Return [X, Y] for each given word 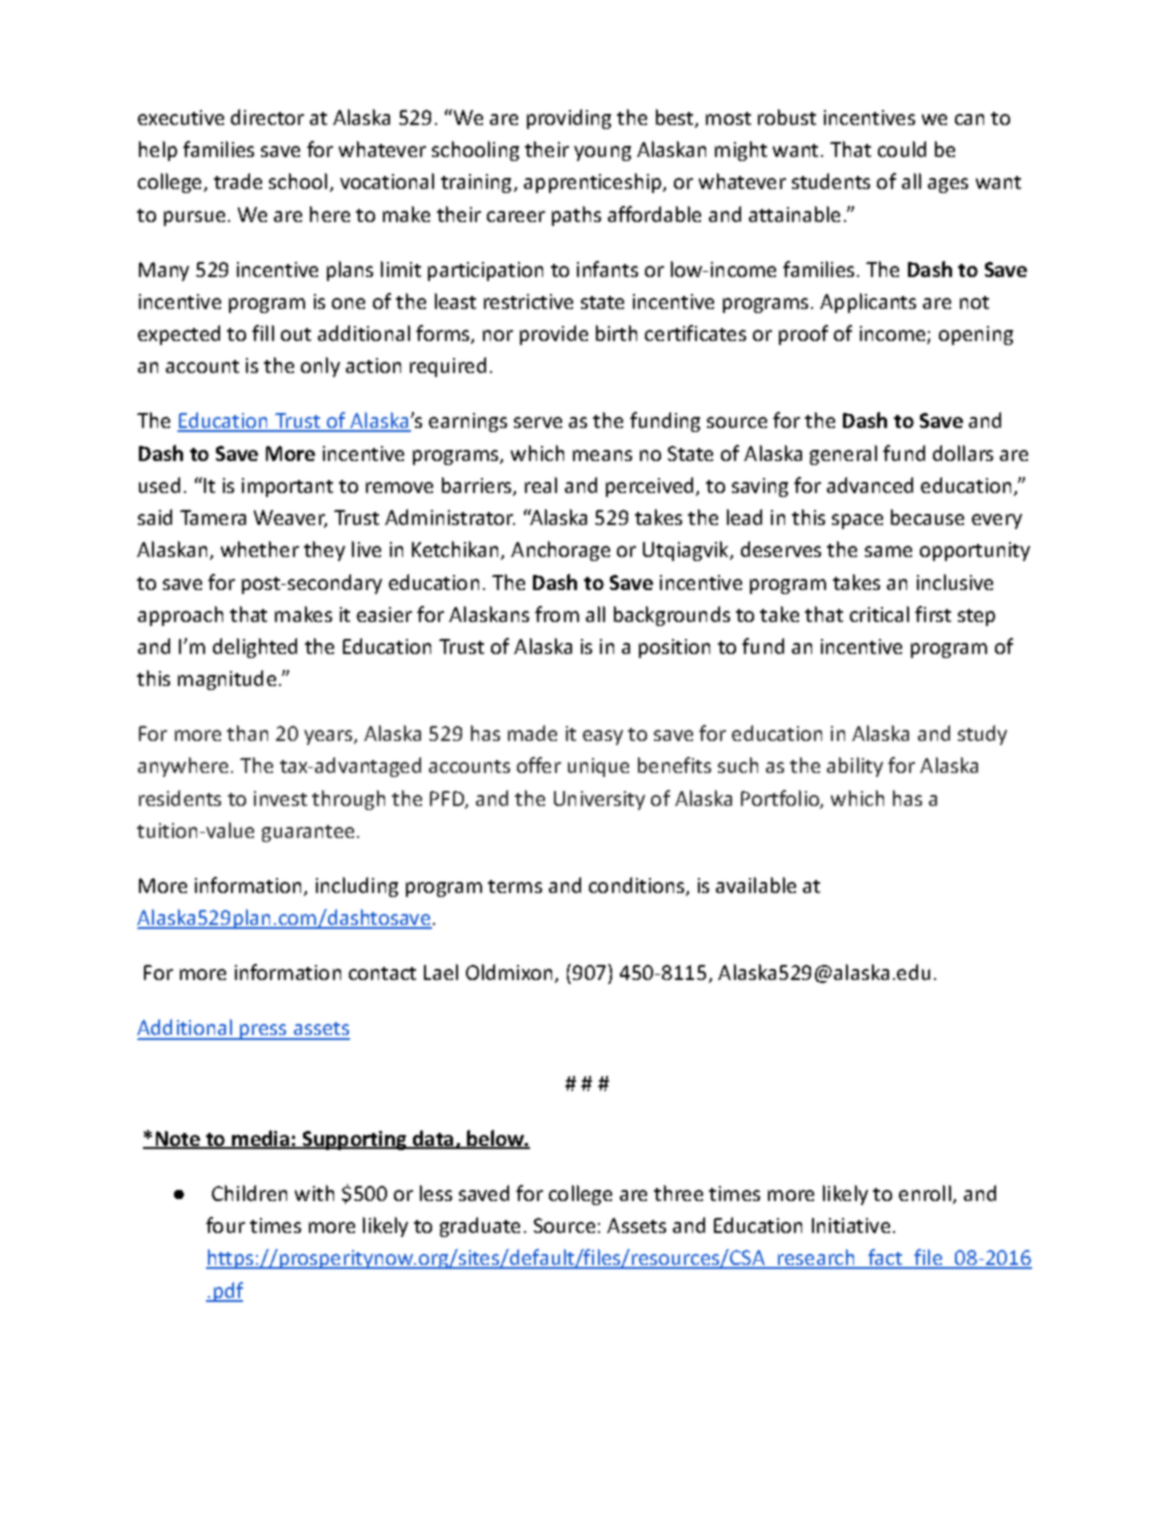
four [225, 1225]
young [602, 153]
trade [238, 181]
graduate [480, 1227]
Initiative [851, 1225]
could [902, 149]
